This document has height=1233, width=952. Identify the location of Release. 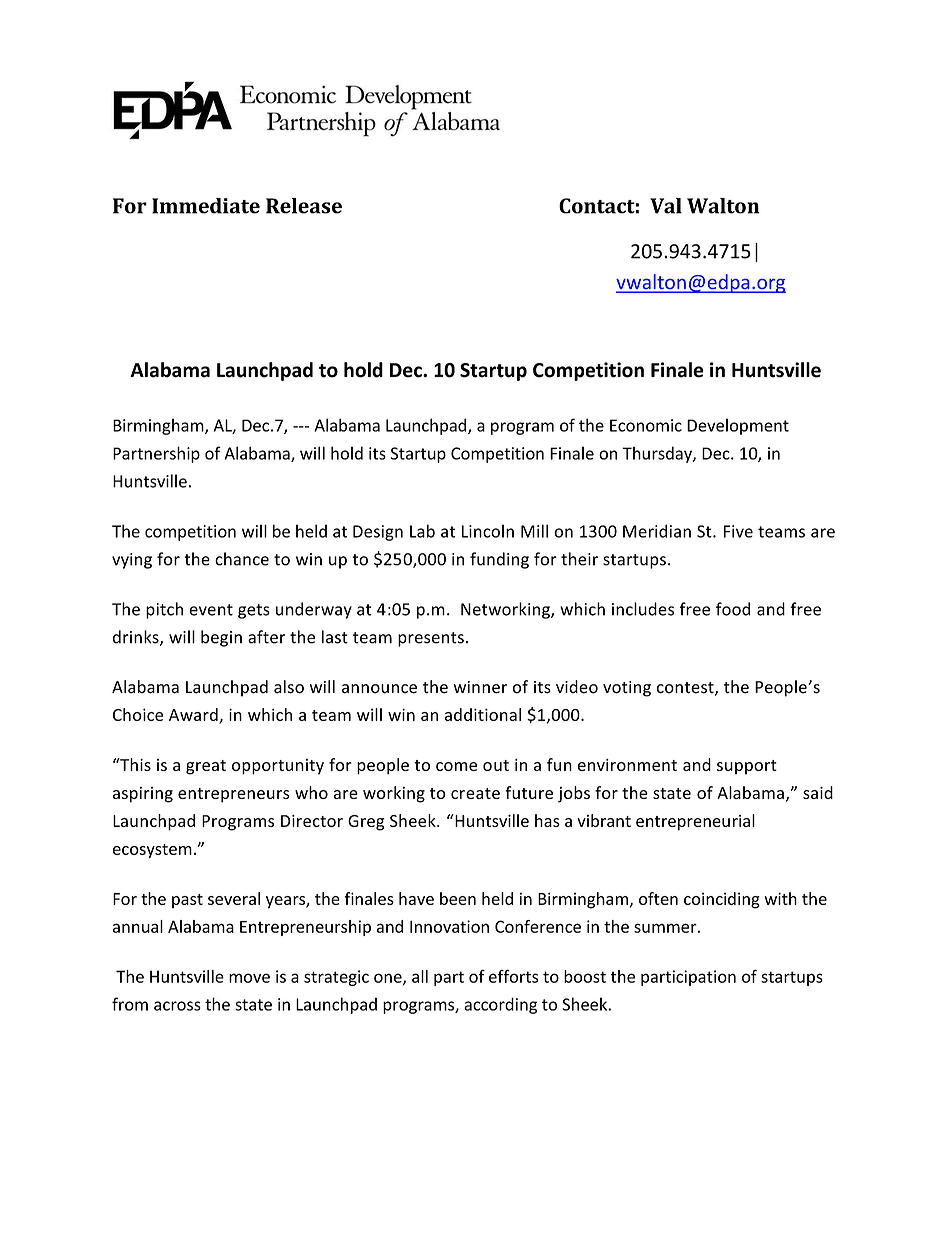
(304, 206).
